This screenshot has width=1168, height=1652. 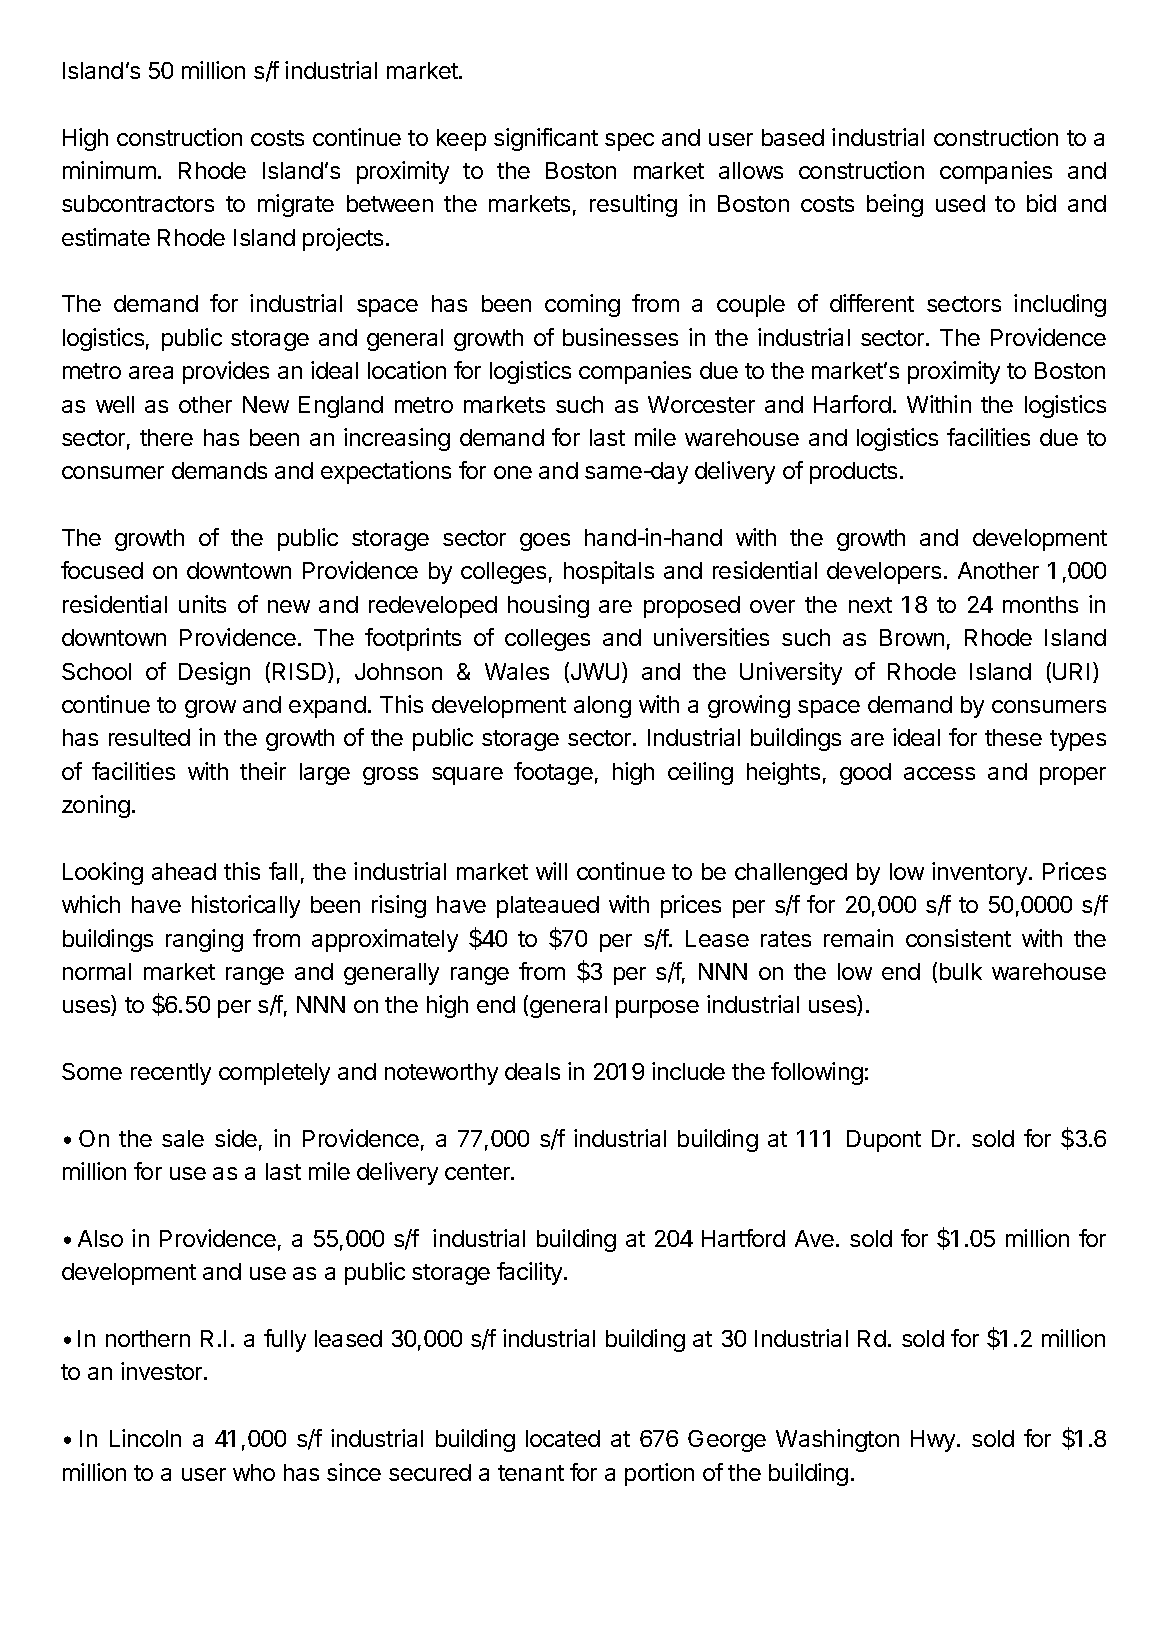 I want to click on footage, so click(x=553, y=773).
